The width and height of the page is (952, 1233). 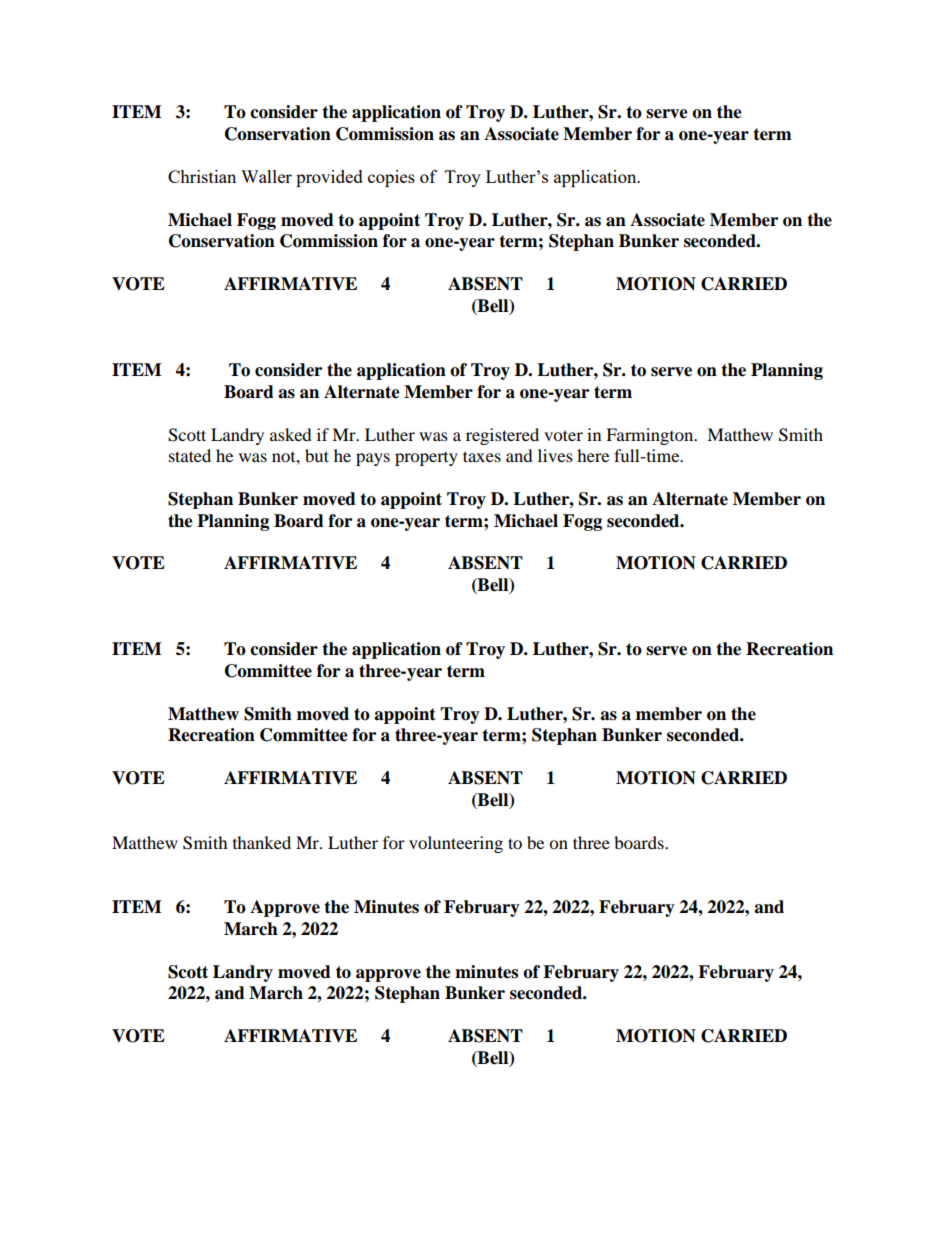 I want to click on Waller, so click(x=266, y=176).
